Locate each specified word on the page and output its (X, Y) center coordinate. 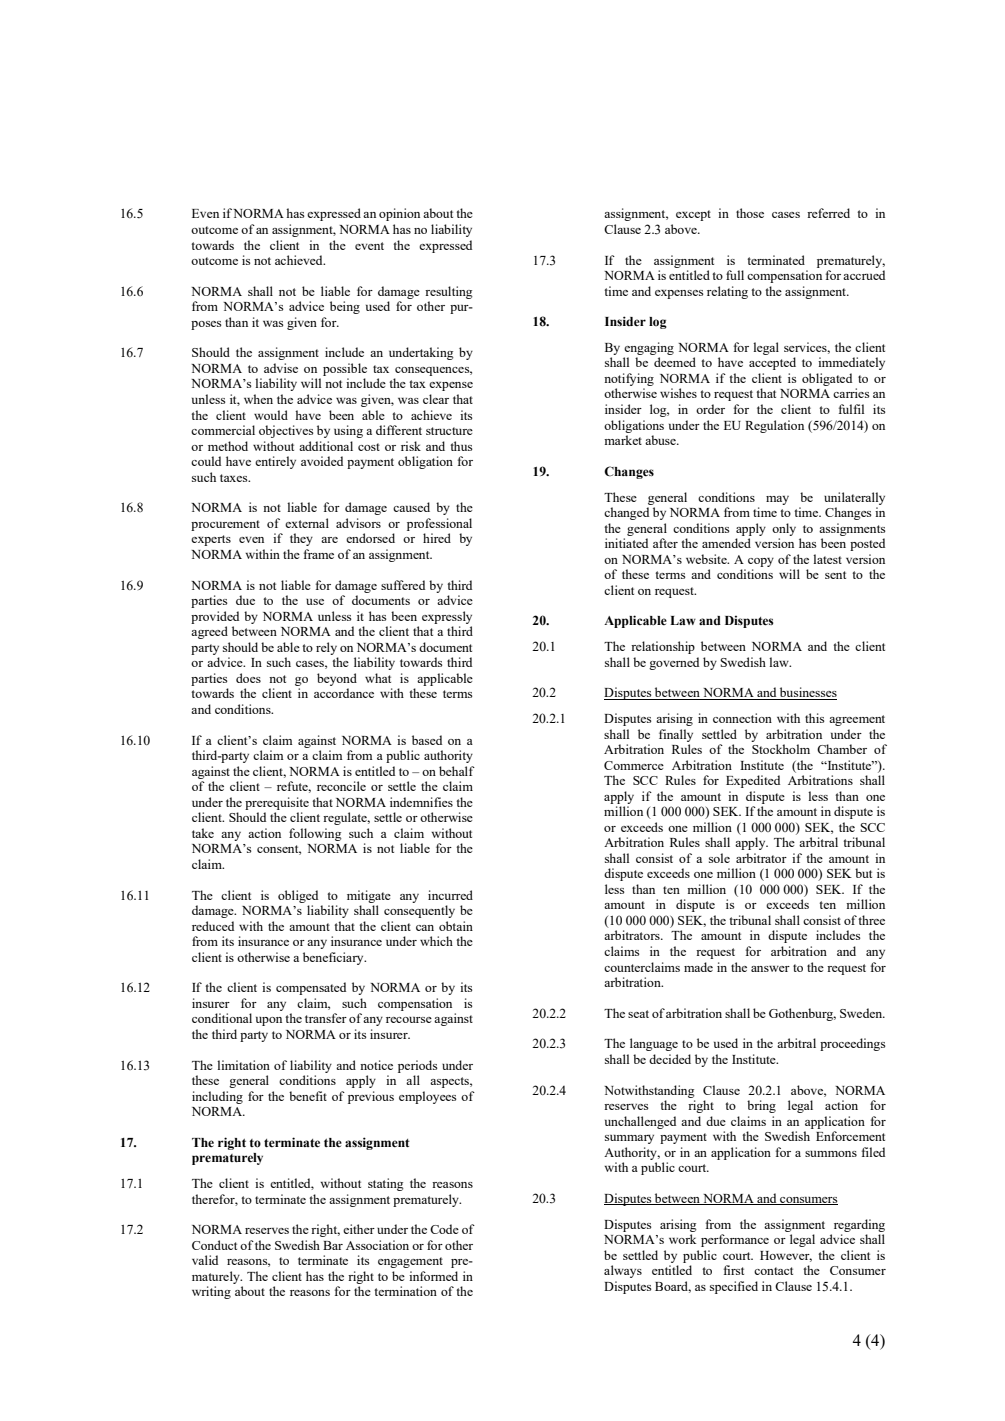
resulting (449, 292)
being (345, 307)
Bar (333, 1245)
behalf (457, 771)
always (623, 1271)
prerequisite (277, 803)
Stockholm (781, 749)
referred (828, 213)
